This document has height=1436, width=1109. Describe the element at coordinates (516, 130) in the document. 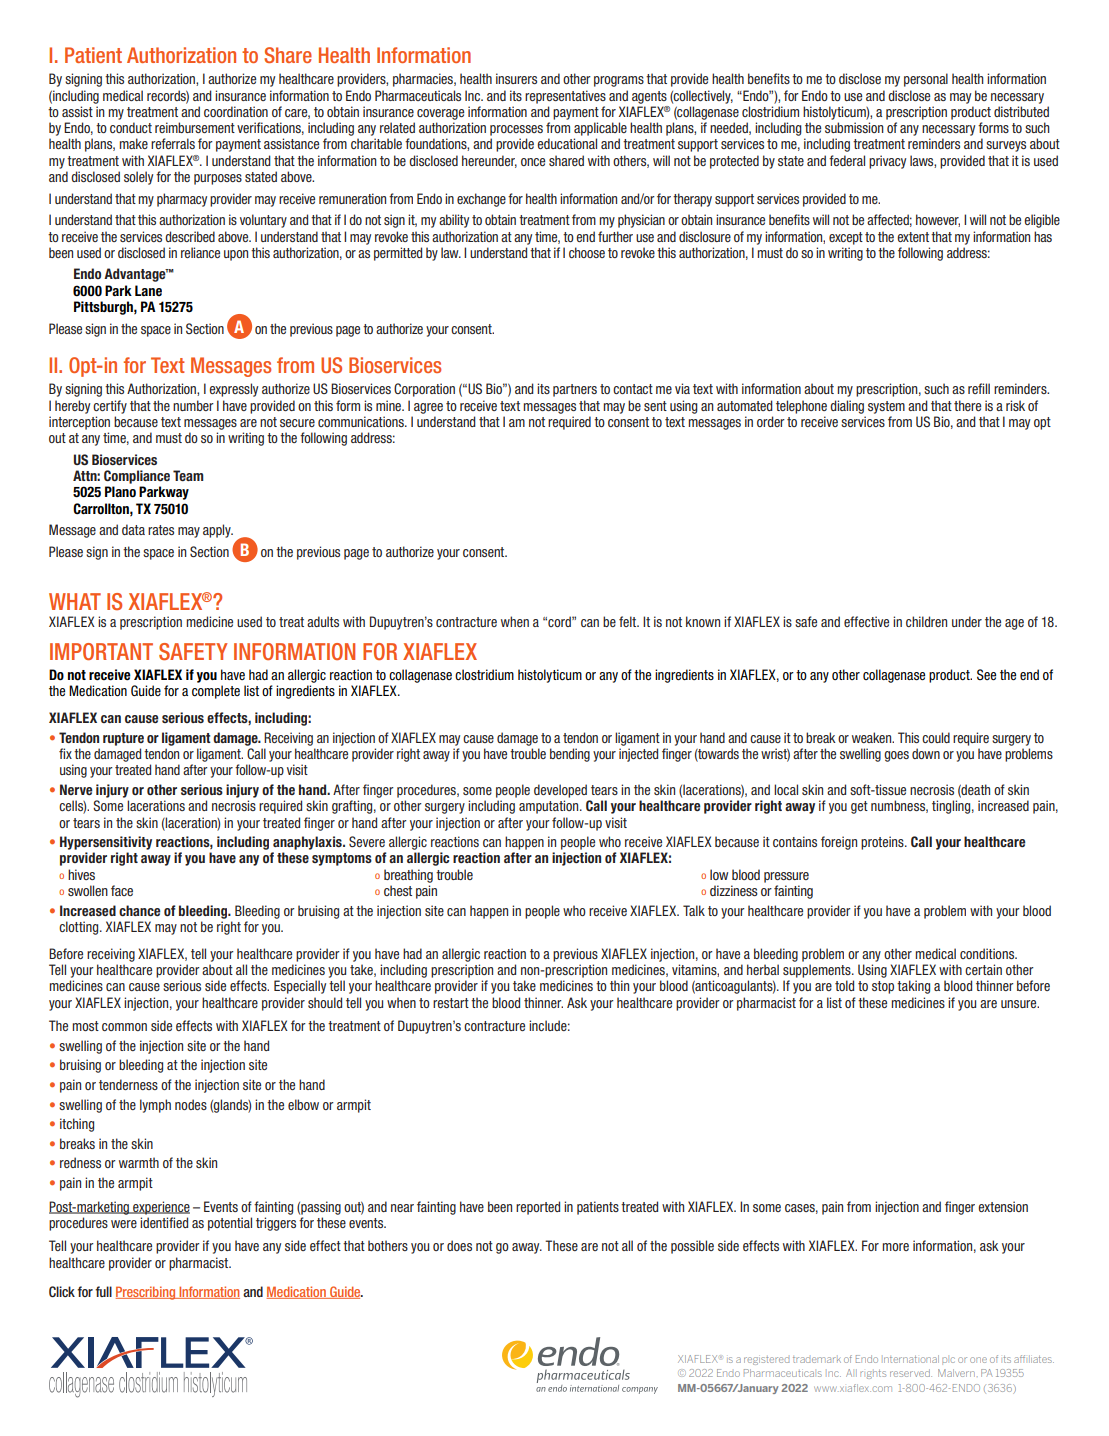

I see `processes` at that location.
